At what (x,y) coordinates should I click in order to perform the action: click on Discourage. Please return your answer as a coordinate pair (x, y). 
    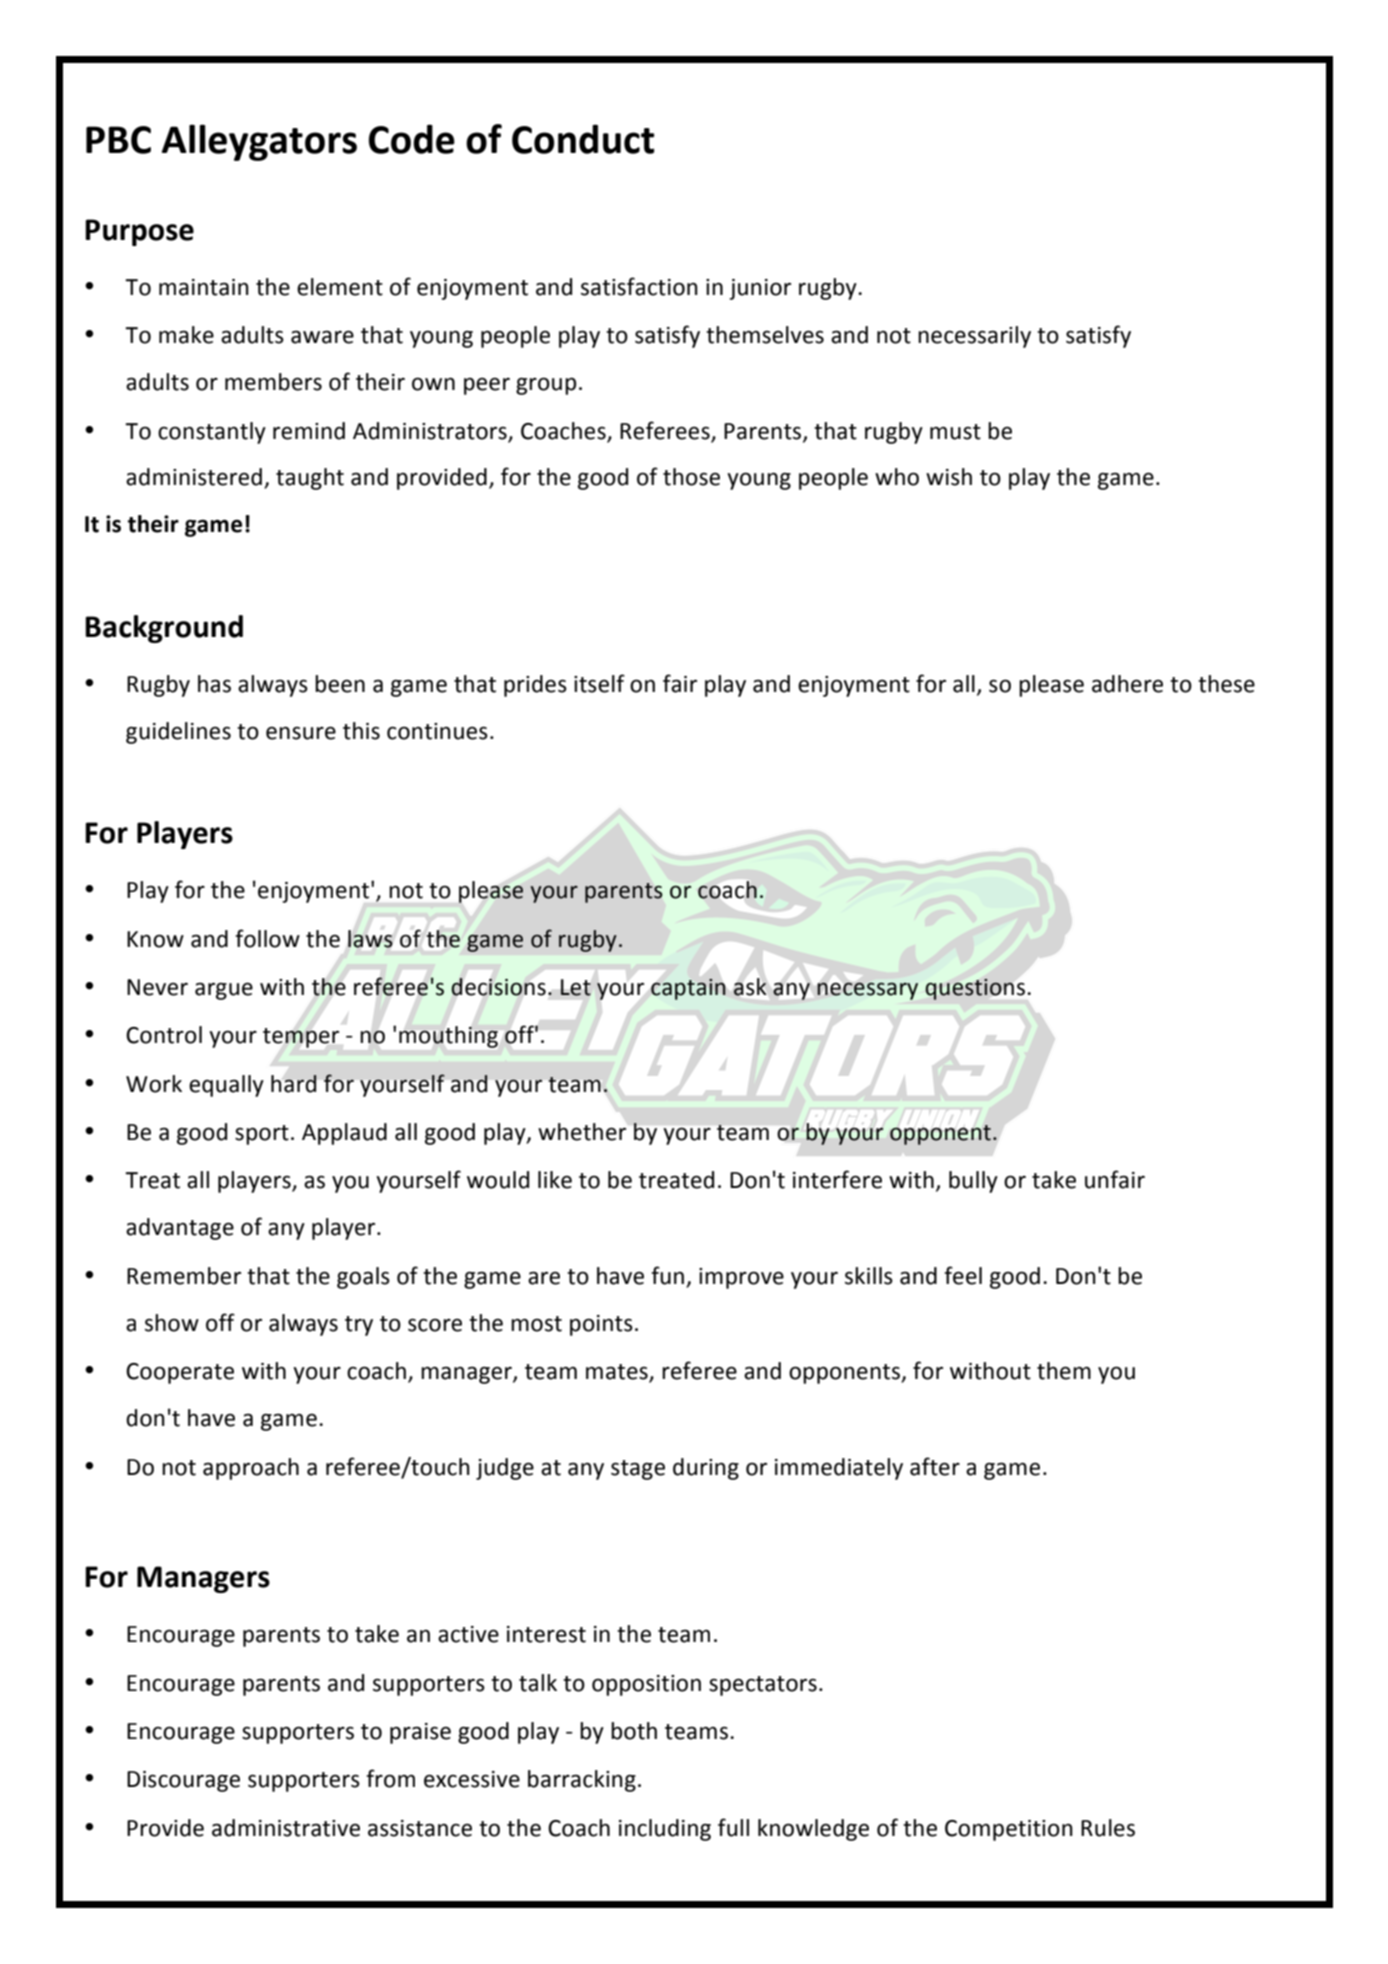
    Looking at the image, I should click on (183, 1781).
